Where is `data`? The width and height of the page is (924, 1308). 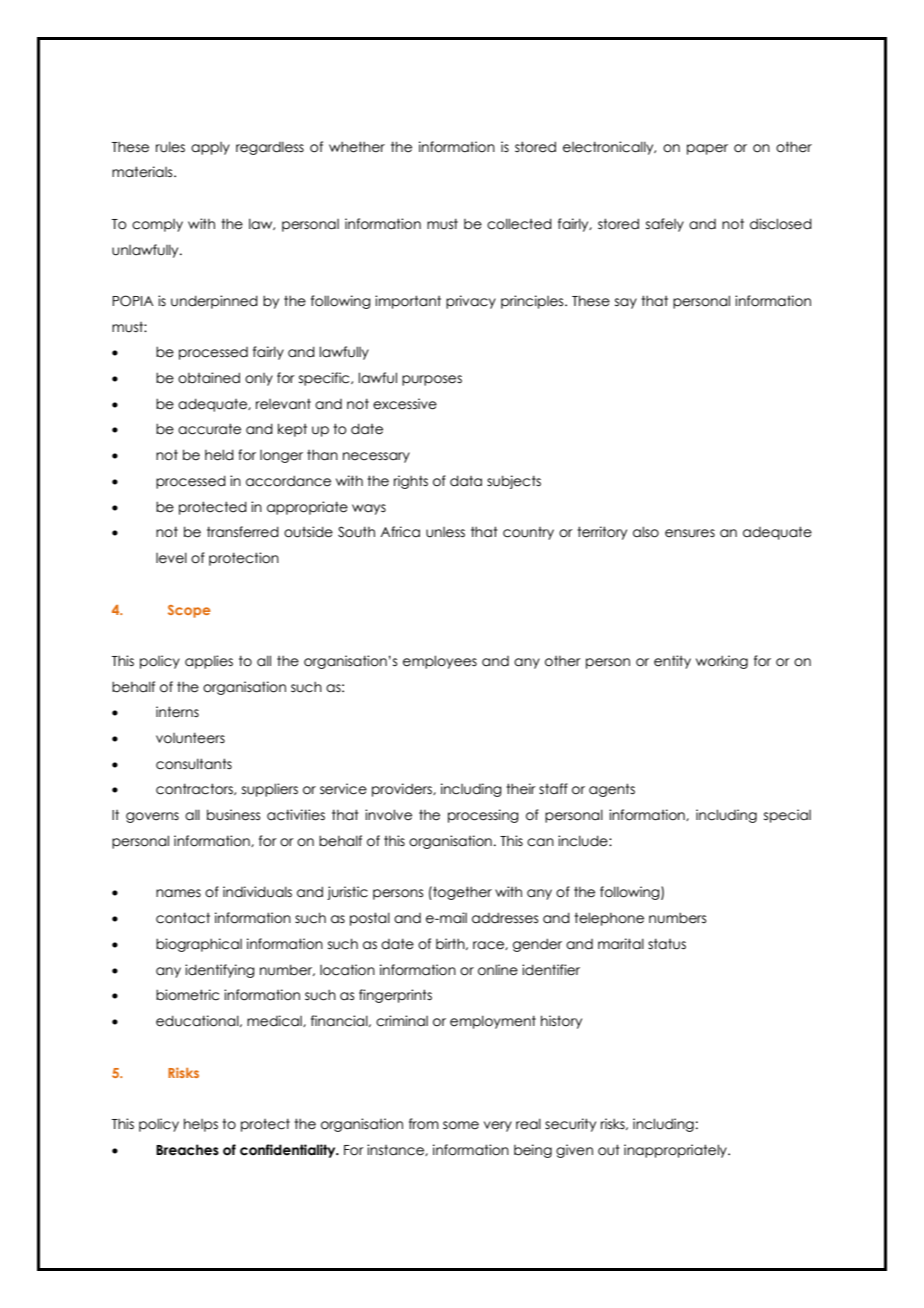 data is located at coordinates (466, 481).
